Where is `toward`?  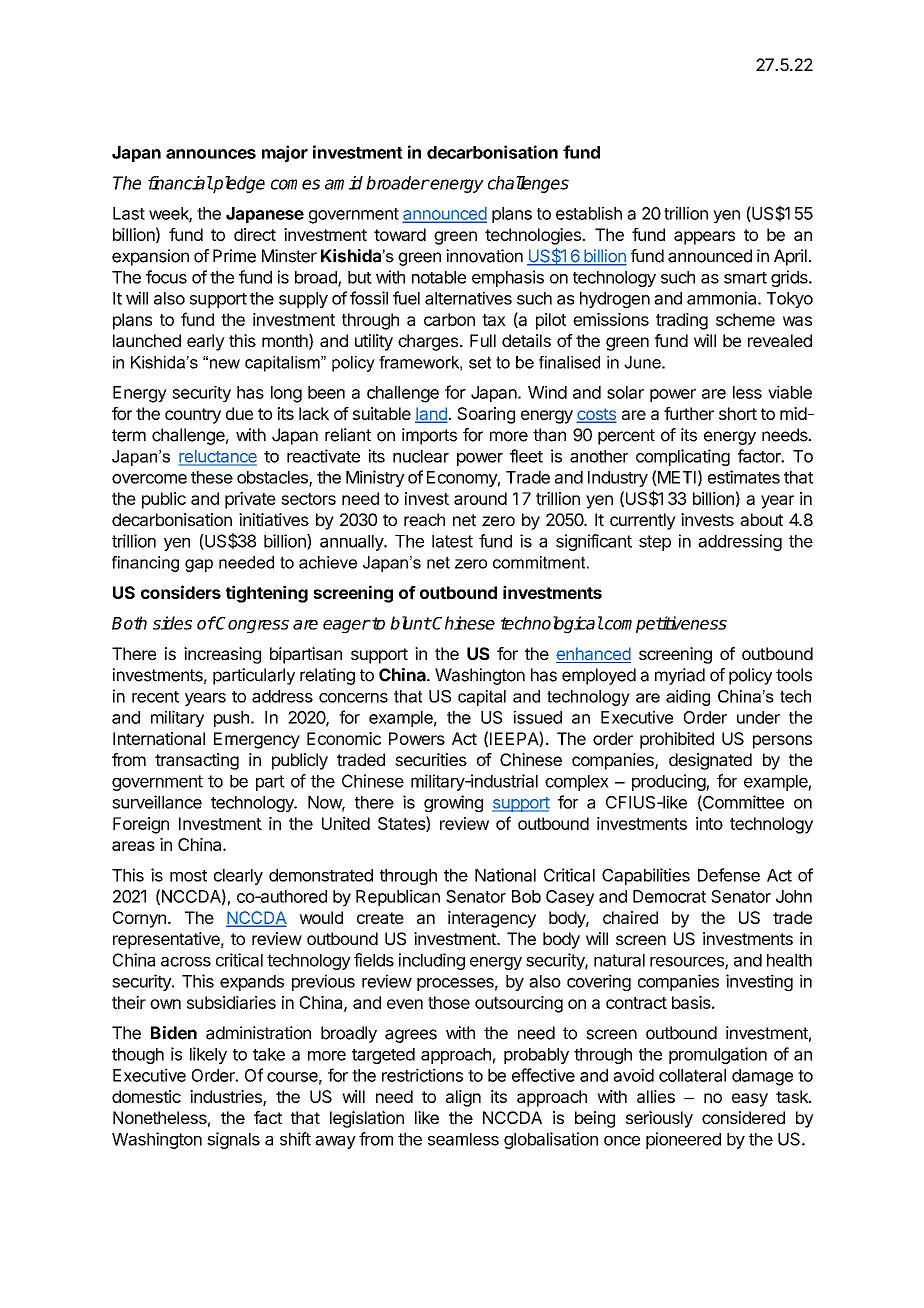 toward is located at coordinates (400, 234).
